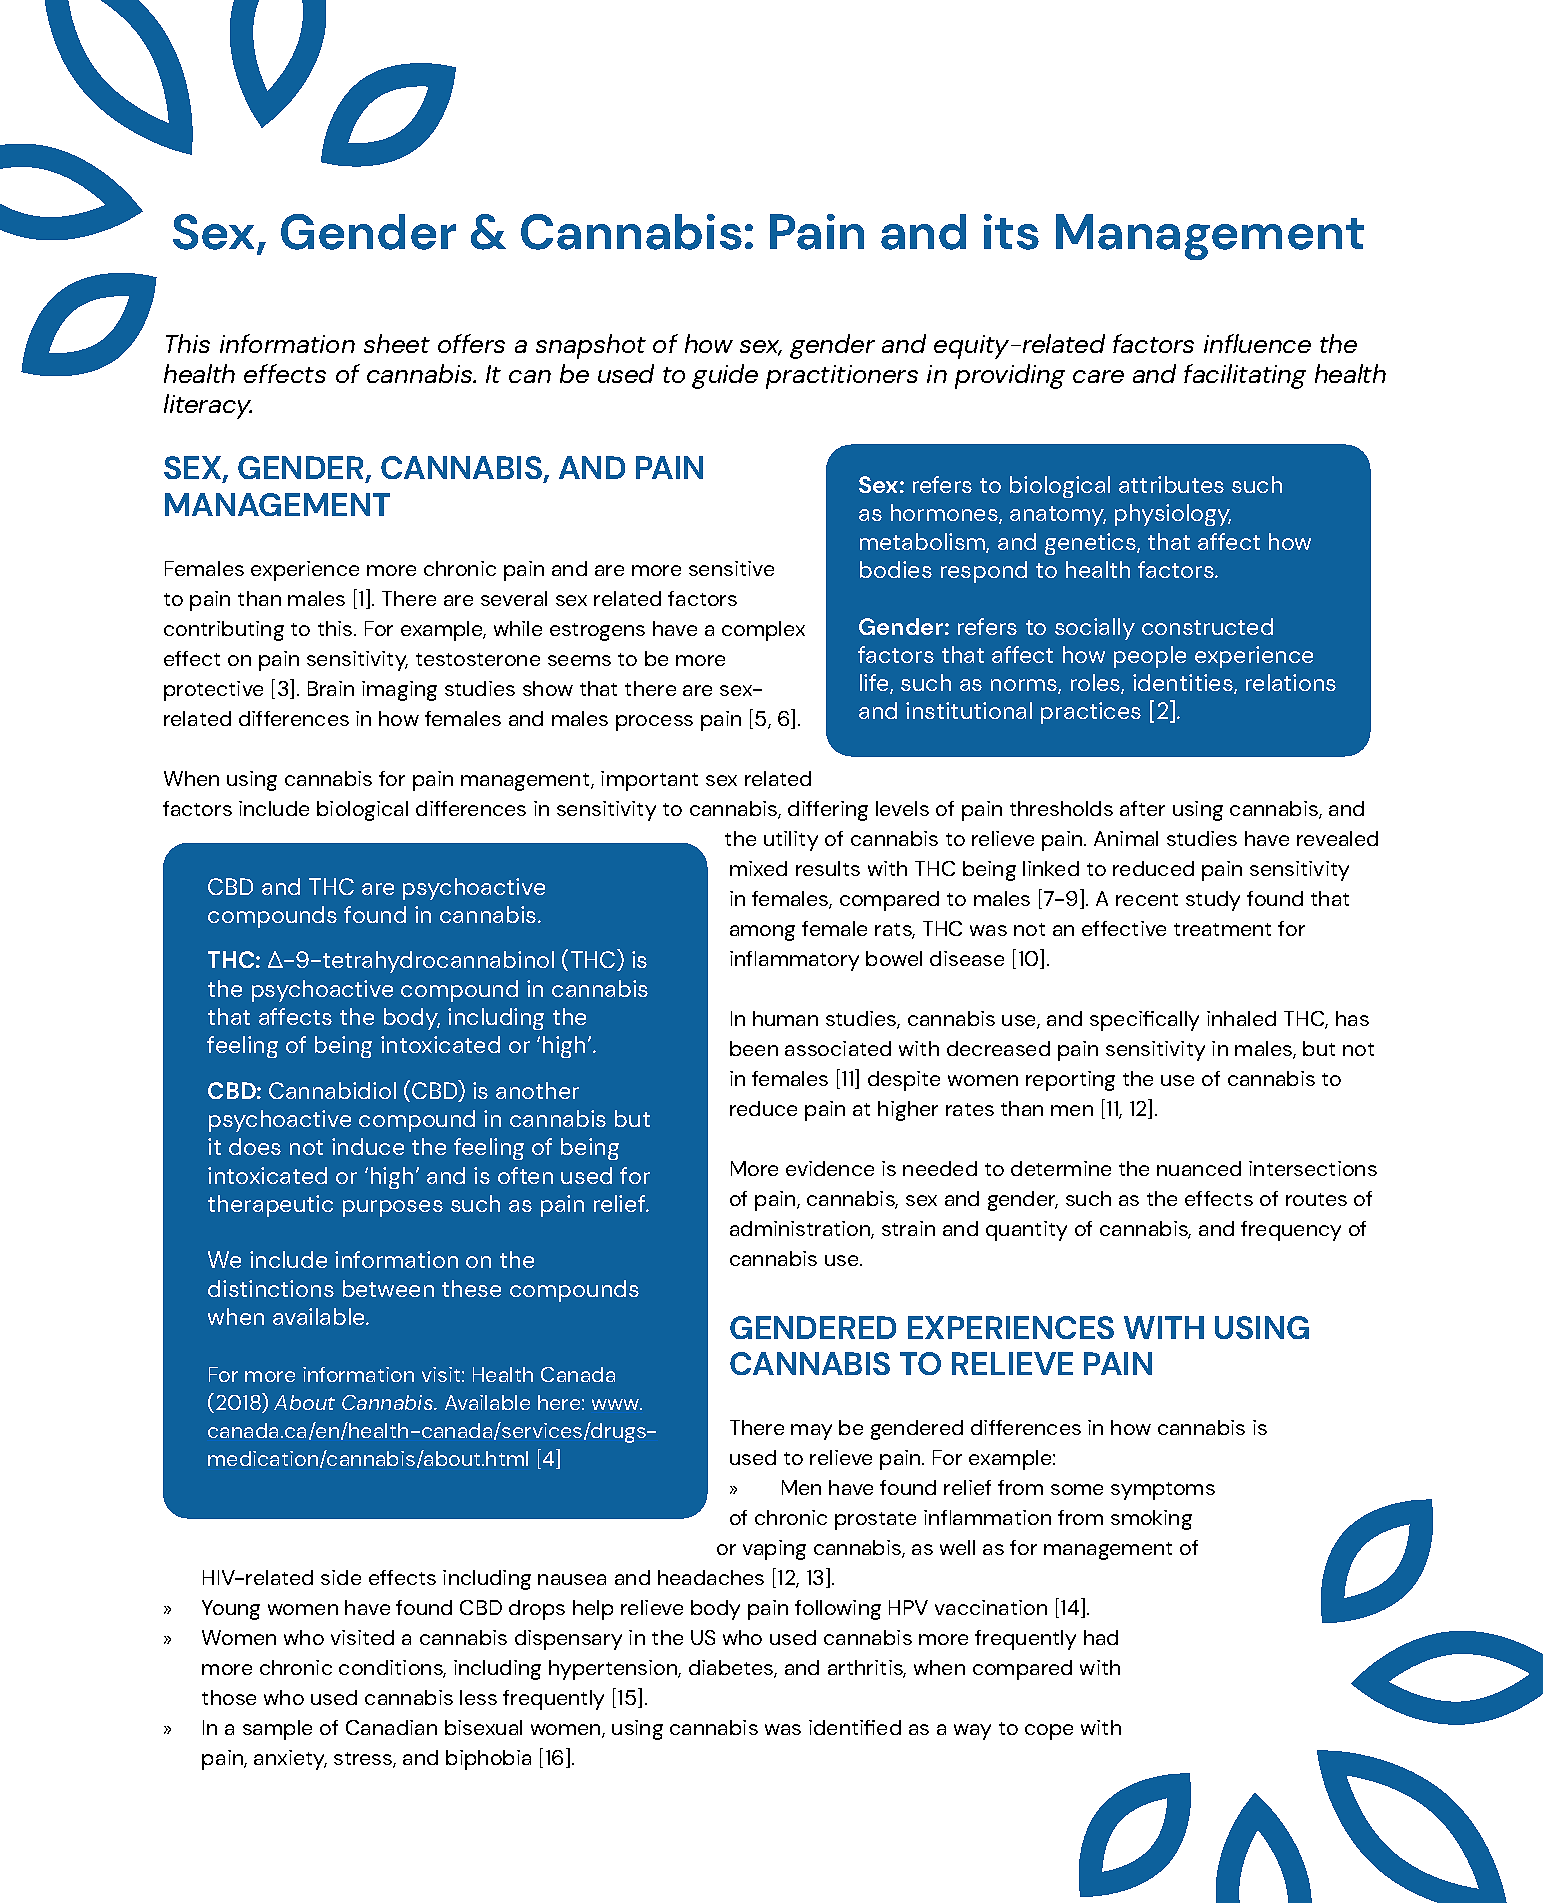 This image has width=1543, height=1903. I want to click on Canadian, so click(391, 1727).
